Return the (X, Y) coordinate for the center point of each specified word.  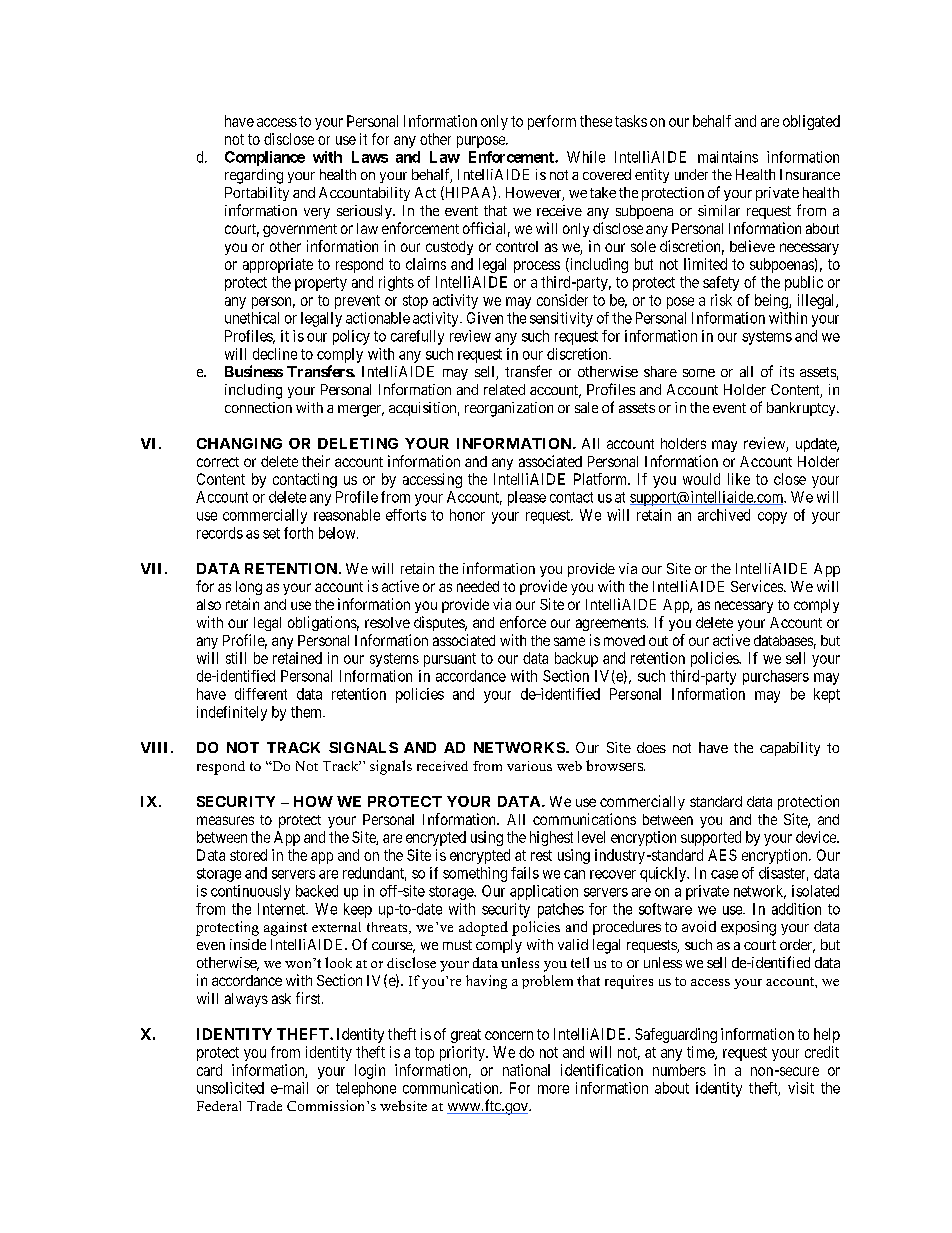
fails (525, 873)
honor (467, 515)
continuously (250, 892)
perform (552, 122)
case (724, 874)
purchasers (776, 677)
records (220, 533)
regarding (254, 176)
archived (724, 515)
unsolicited (230, 1088)
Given (485, 318)
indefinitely (232, 713)
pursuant (450, 660)
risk (721, 300)
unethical (252, 318)
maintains (728, 157)
